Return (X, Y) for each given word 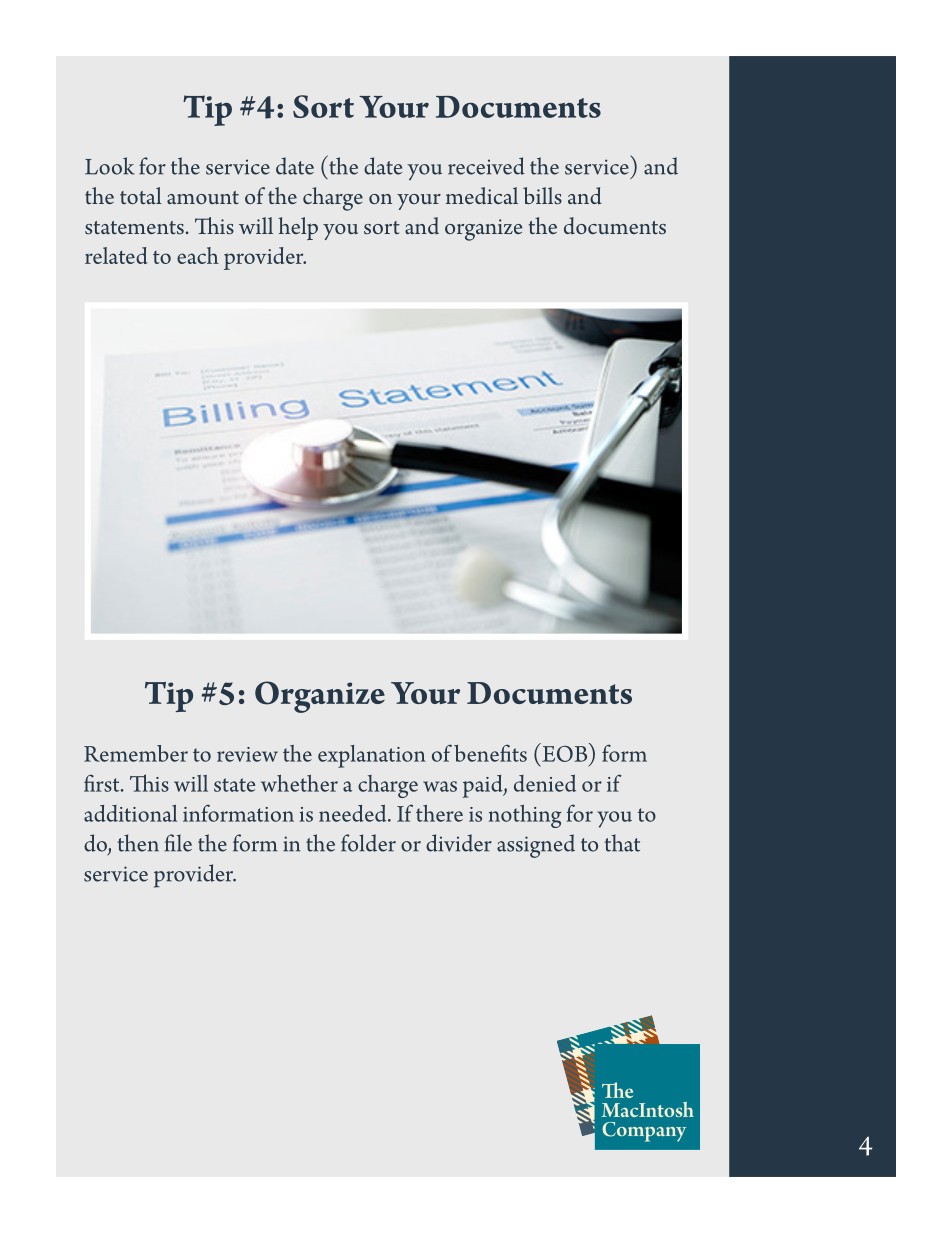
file (178, 843)
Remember (136, 753)
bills (542, 195)
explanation (372, 756)
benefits (490, 753)
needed (354, 813)
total (141, 195)
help (298, 228)
